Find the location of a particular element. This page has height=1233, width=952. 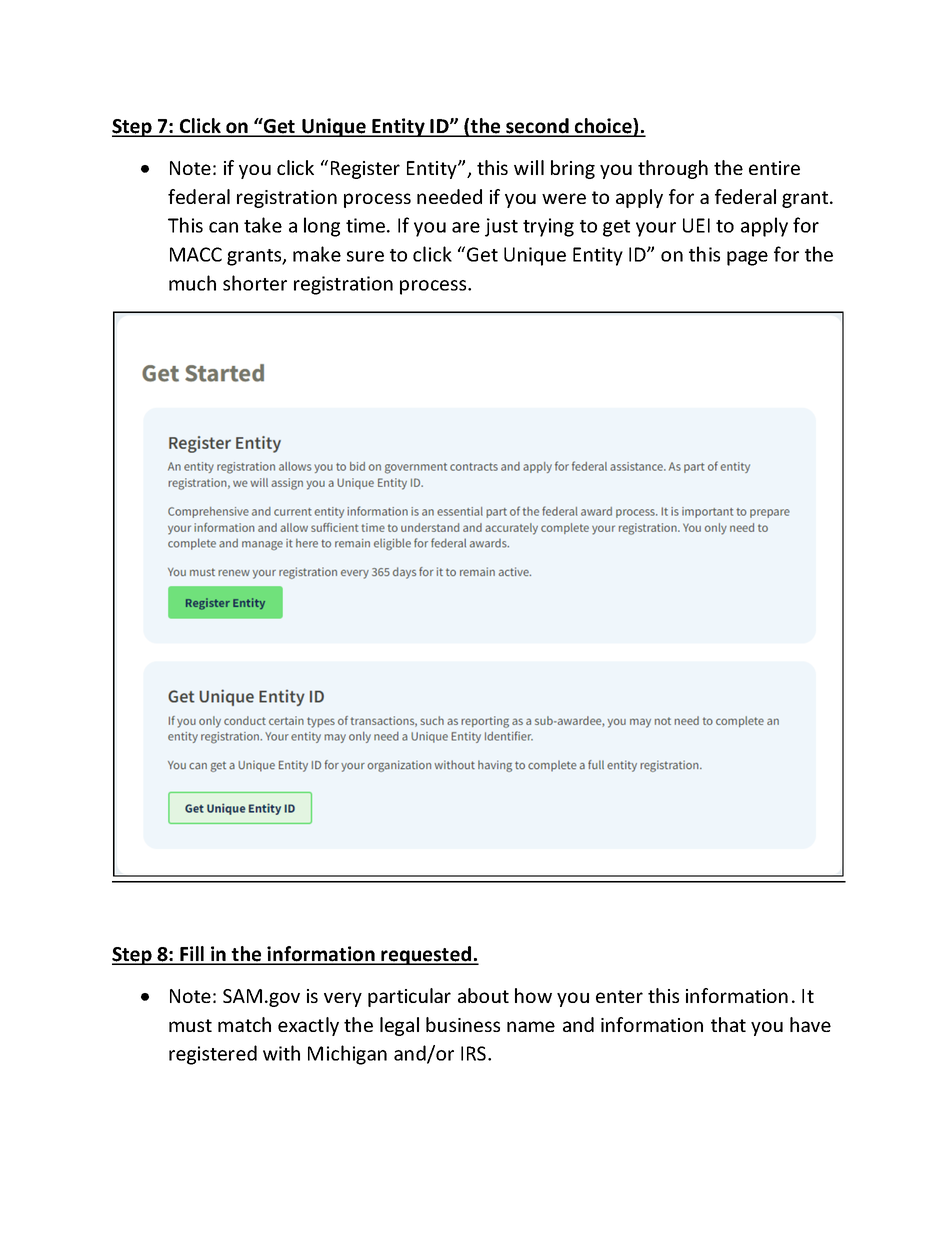

match is located at coordinates (244, 1024).
